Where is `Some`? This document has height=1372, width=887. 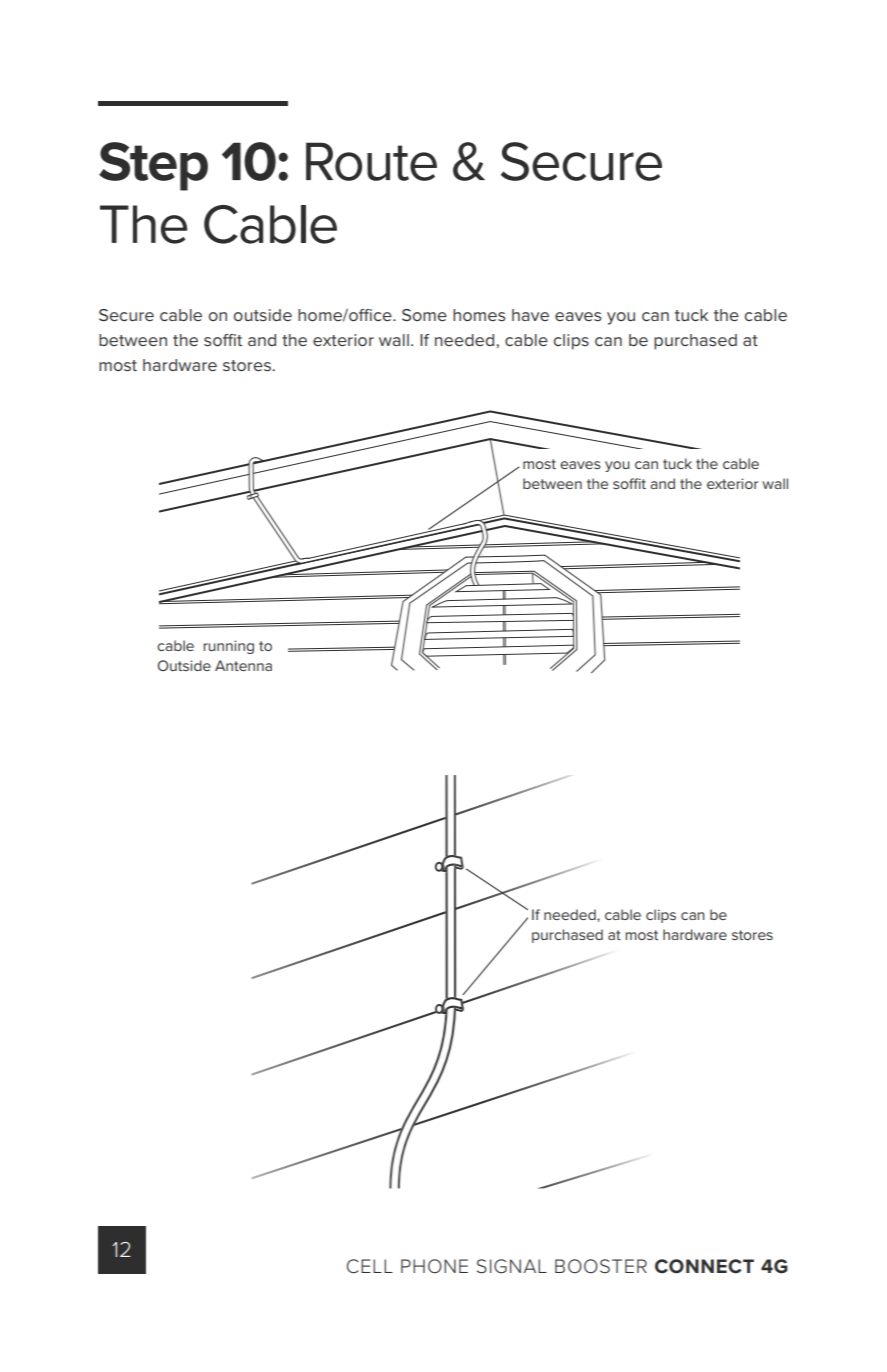
Some is located at coordinates (424, 315).
